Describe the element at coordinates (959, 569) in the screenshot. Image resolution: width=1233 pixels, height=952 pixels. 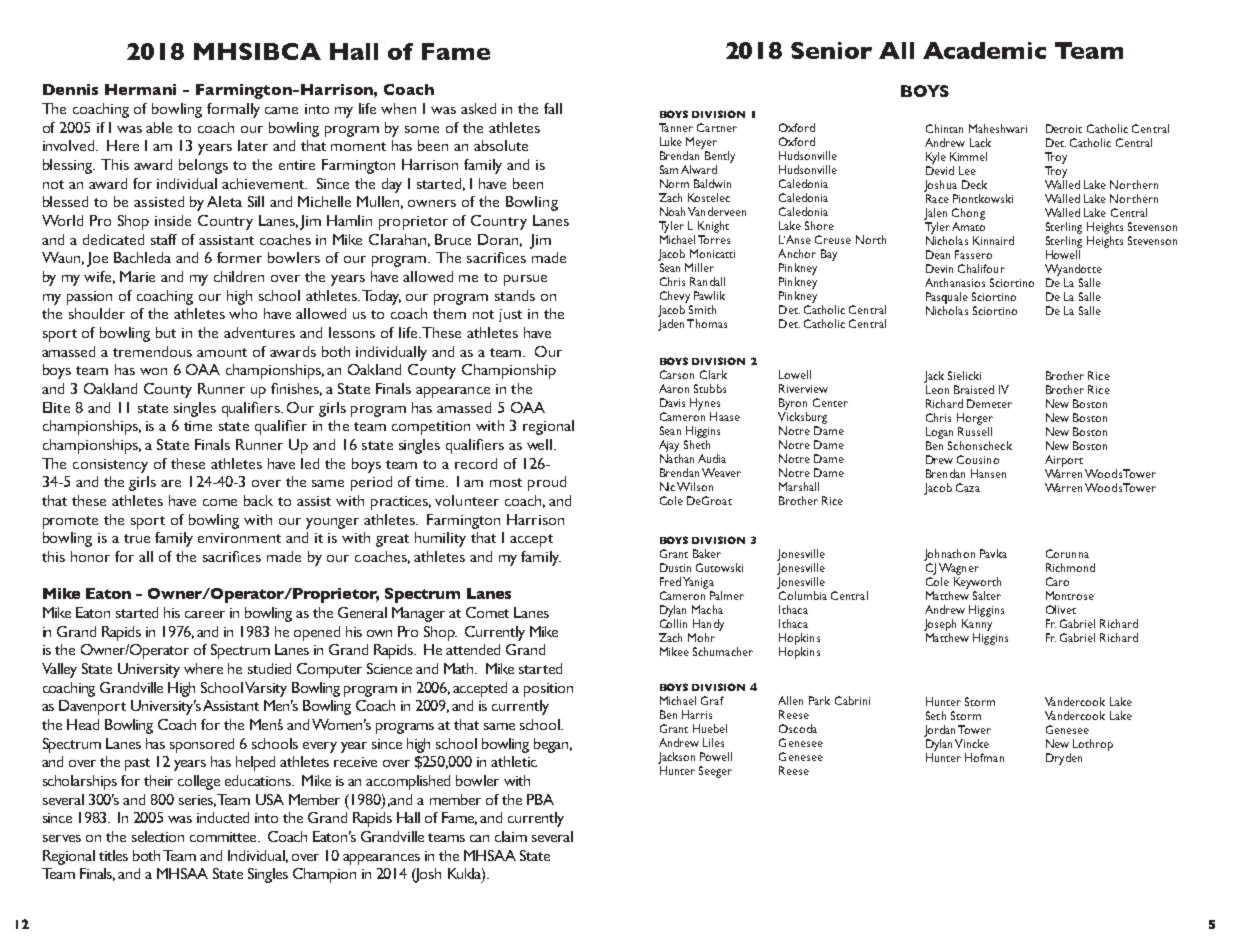
I see `Wagner` at that location.
